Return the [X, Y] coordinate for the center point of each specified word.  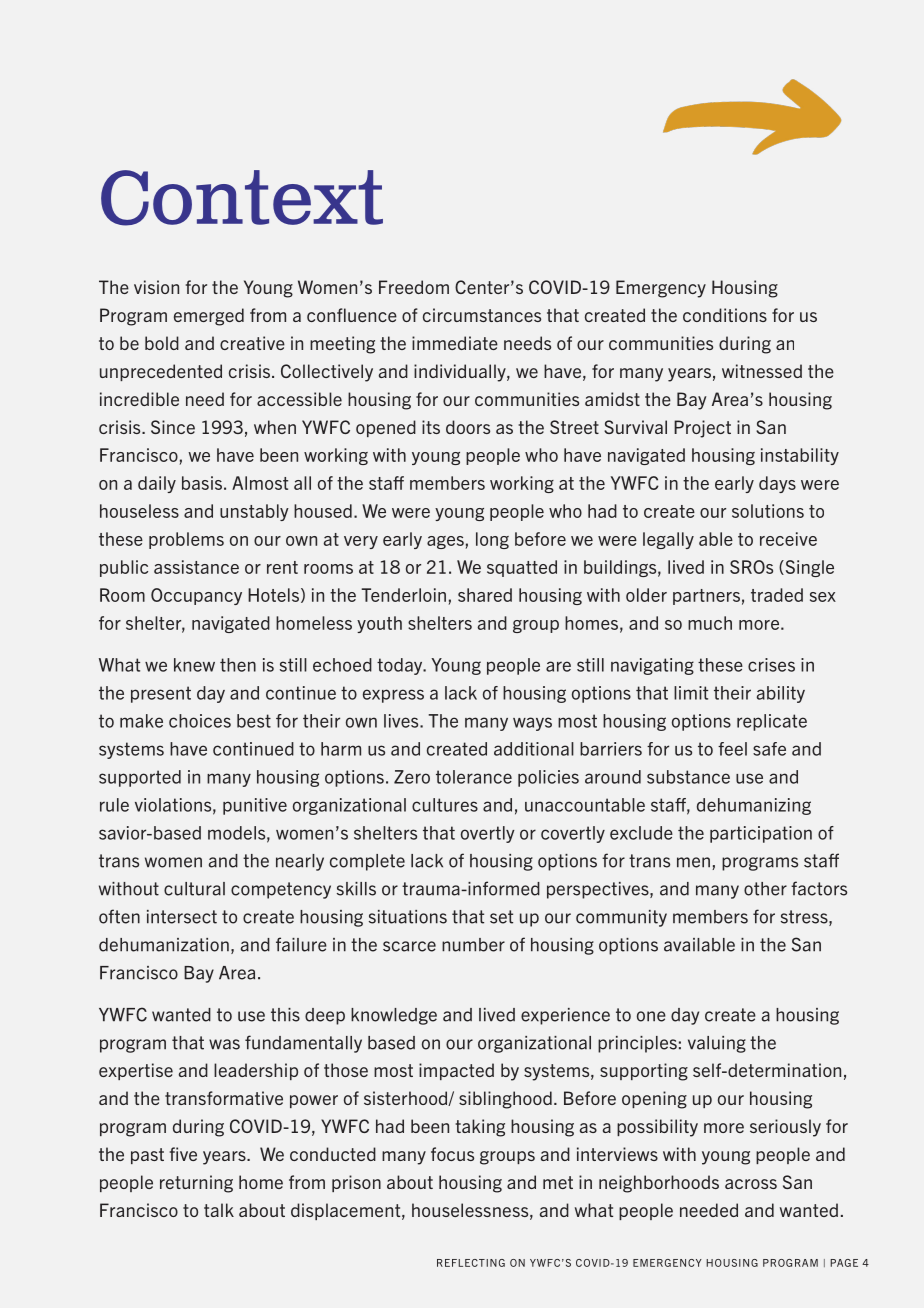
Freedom [414, 287]
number [473, 945]
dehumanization [164, 945]
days [777, 484]
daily [157, 484]
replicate [772, 722]
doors [468, 427]
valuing [717, 1044]
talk [219, 1210]
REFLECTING [471, 1263]
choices [200, 721]
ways [532, 724]
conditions [725, 315]
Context [242, 198]
